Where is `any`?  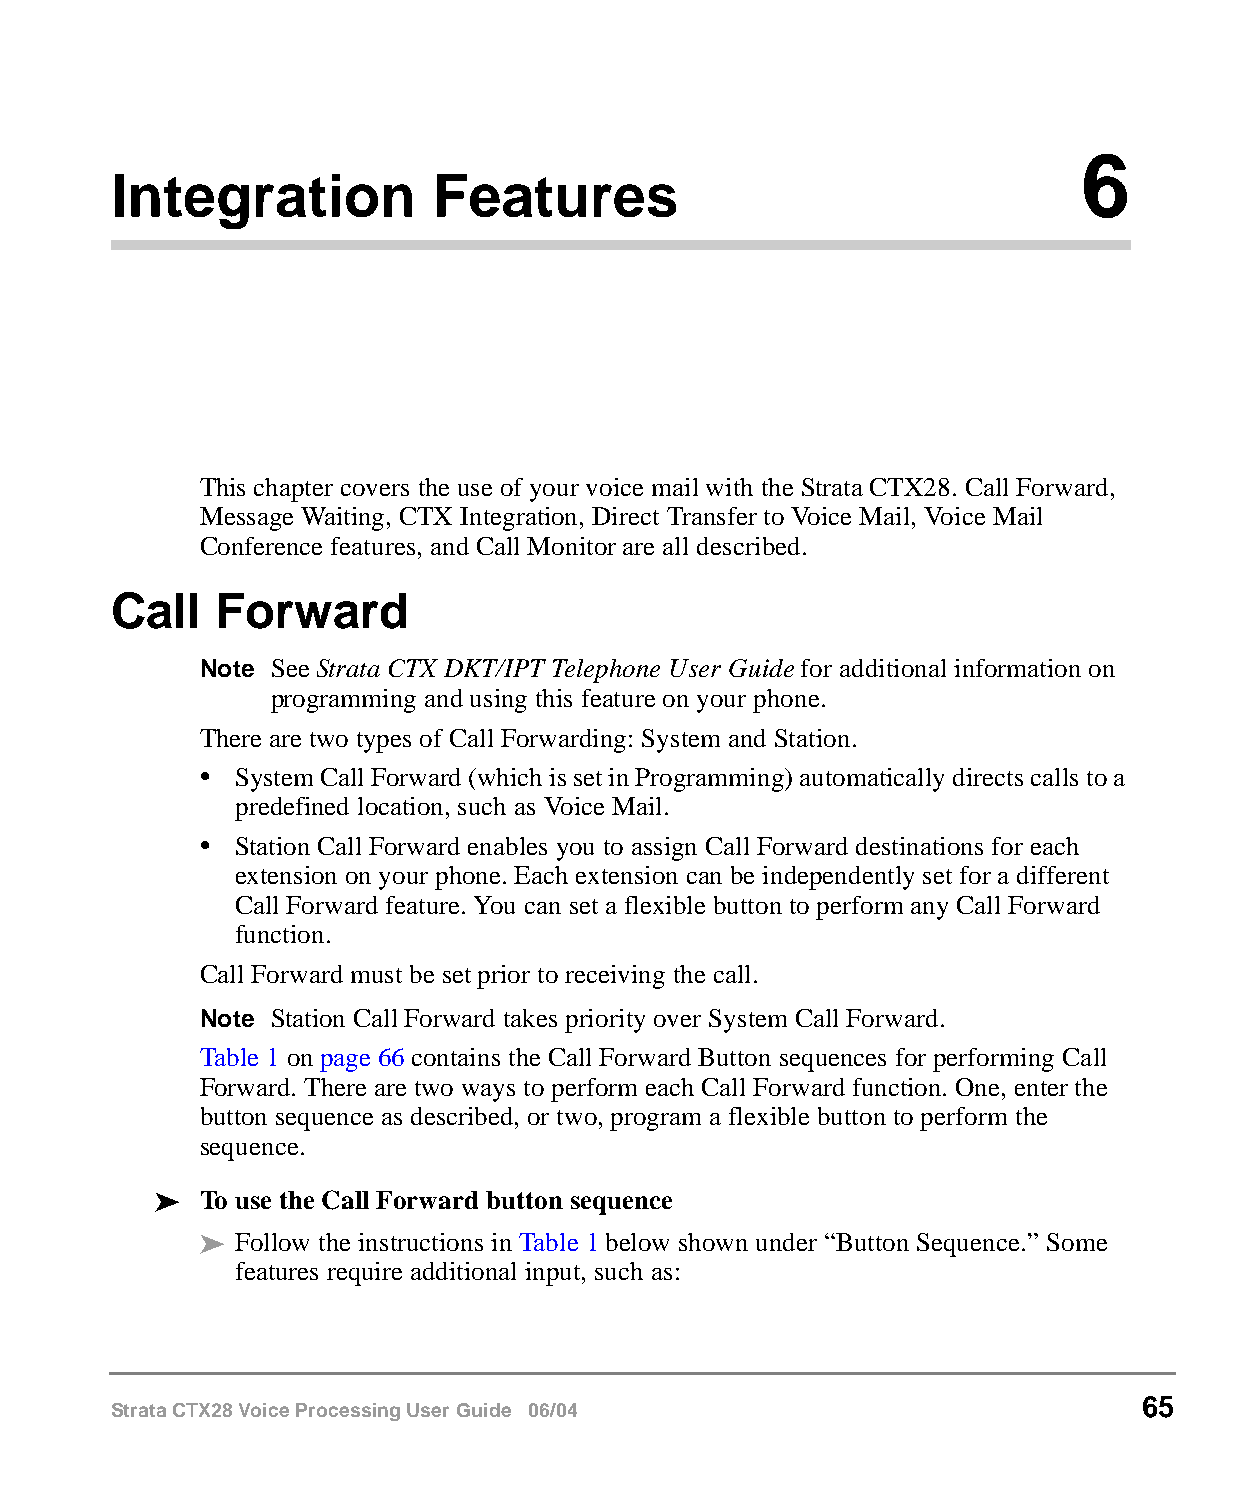
any is located at coordinates (929, 911).
